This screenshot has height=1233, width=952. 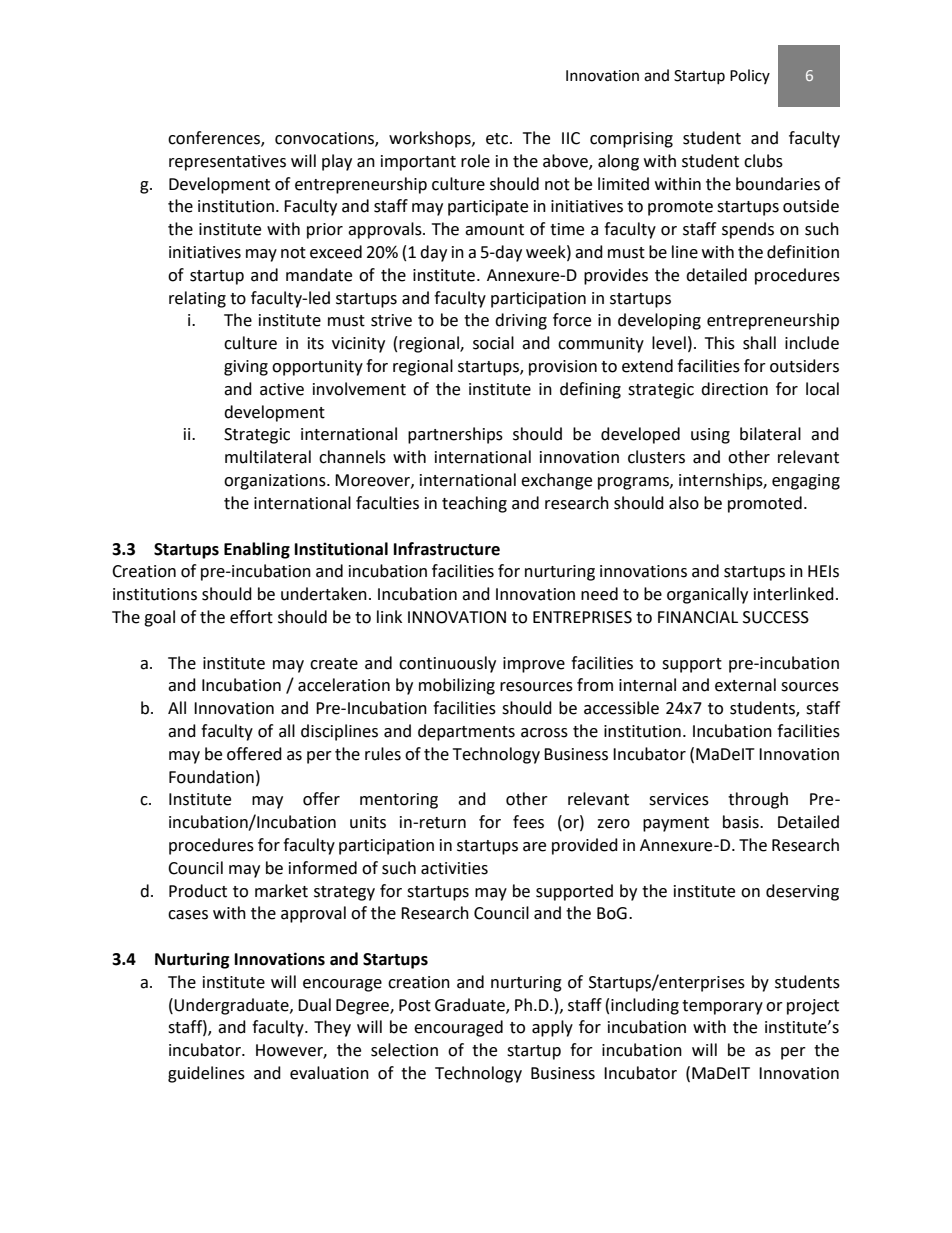 I want to click on conferences, so click(x=215, y=138).
